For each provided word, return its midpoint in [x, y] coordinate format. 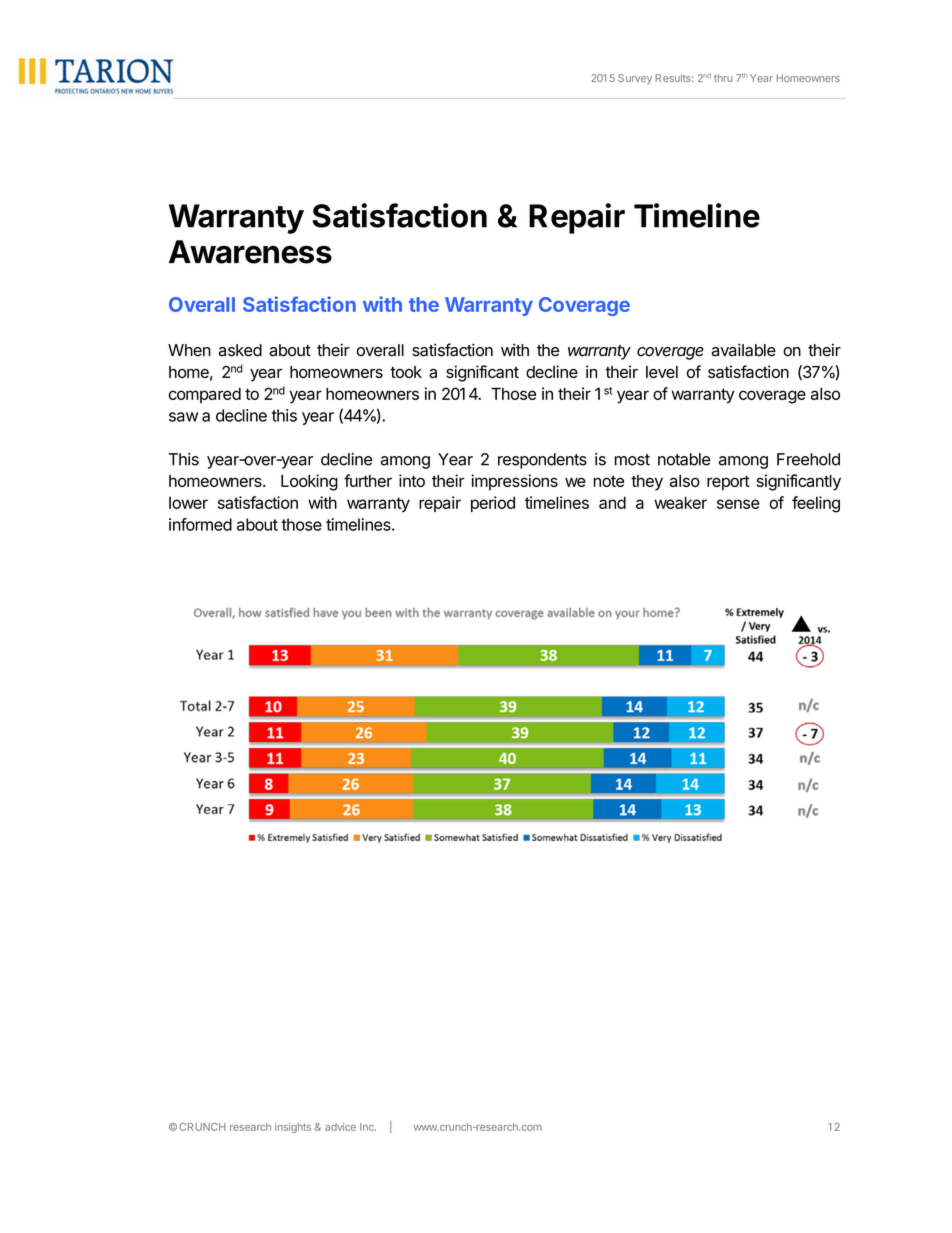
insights [293, 1128]
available [743, 350]
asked [240, 350]
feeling [816, 504]
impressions [514, 482]
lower [188, 503]
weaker [680, 502]
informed [200, 524]
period [493, 504]
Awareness [250, 252]
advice [340, 1127]
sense [738, 504]
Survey [635, 79]
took [406, 372]
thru [723, 78]
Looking [309, 482]
